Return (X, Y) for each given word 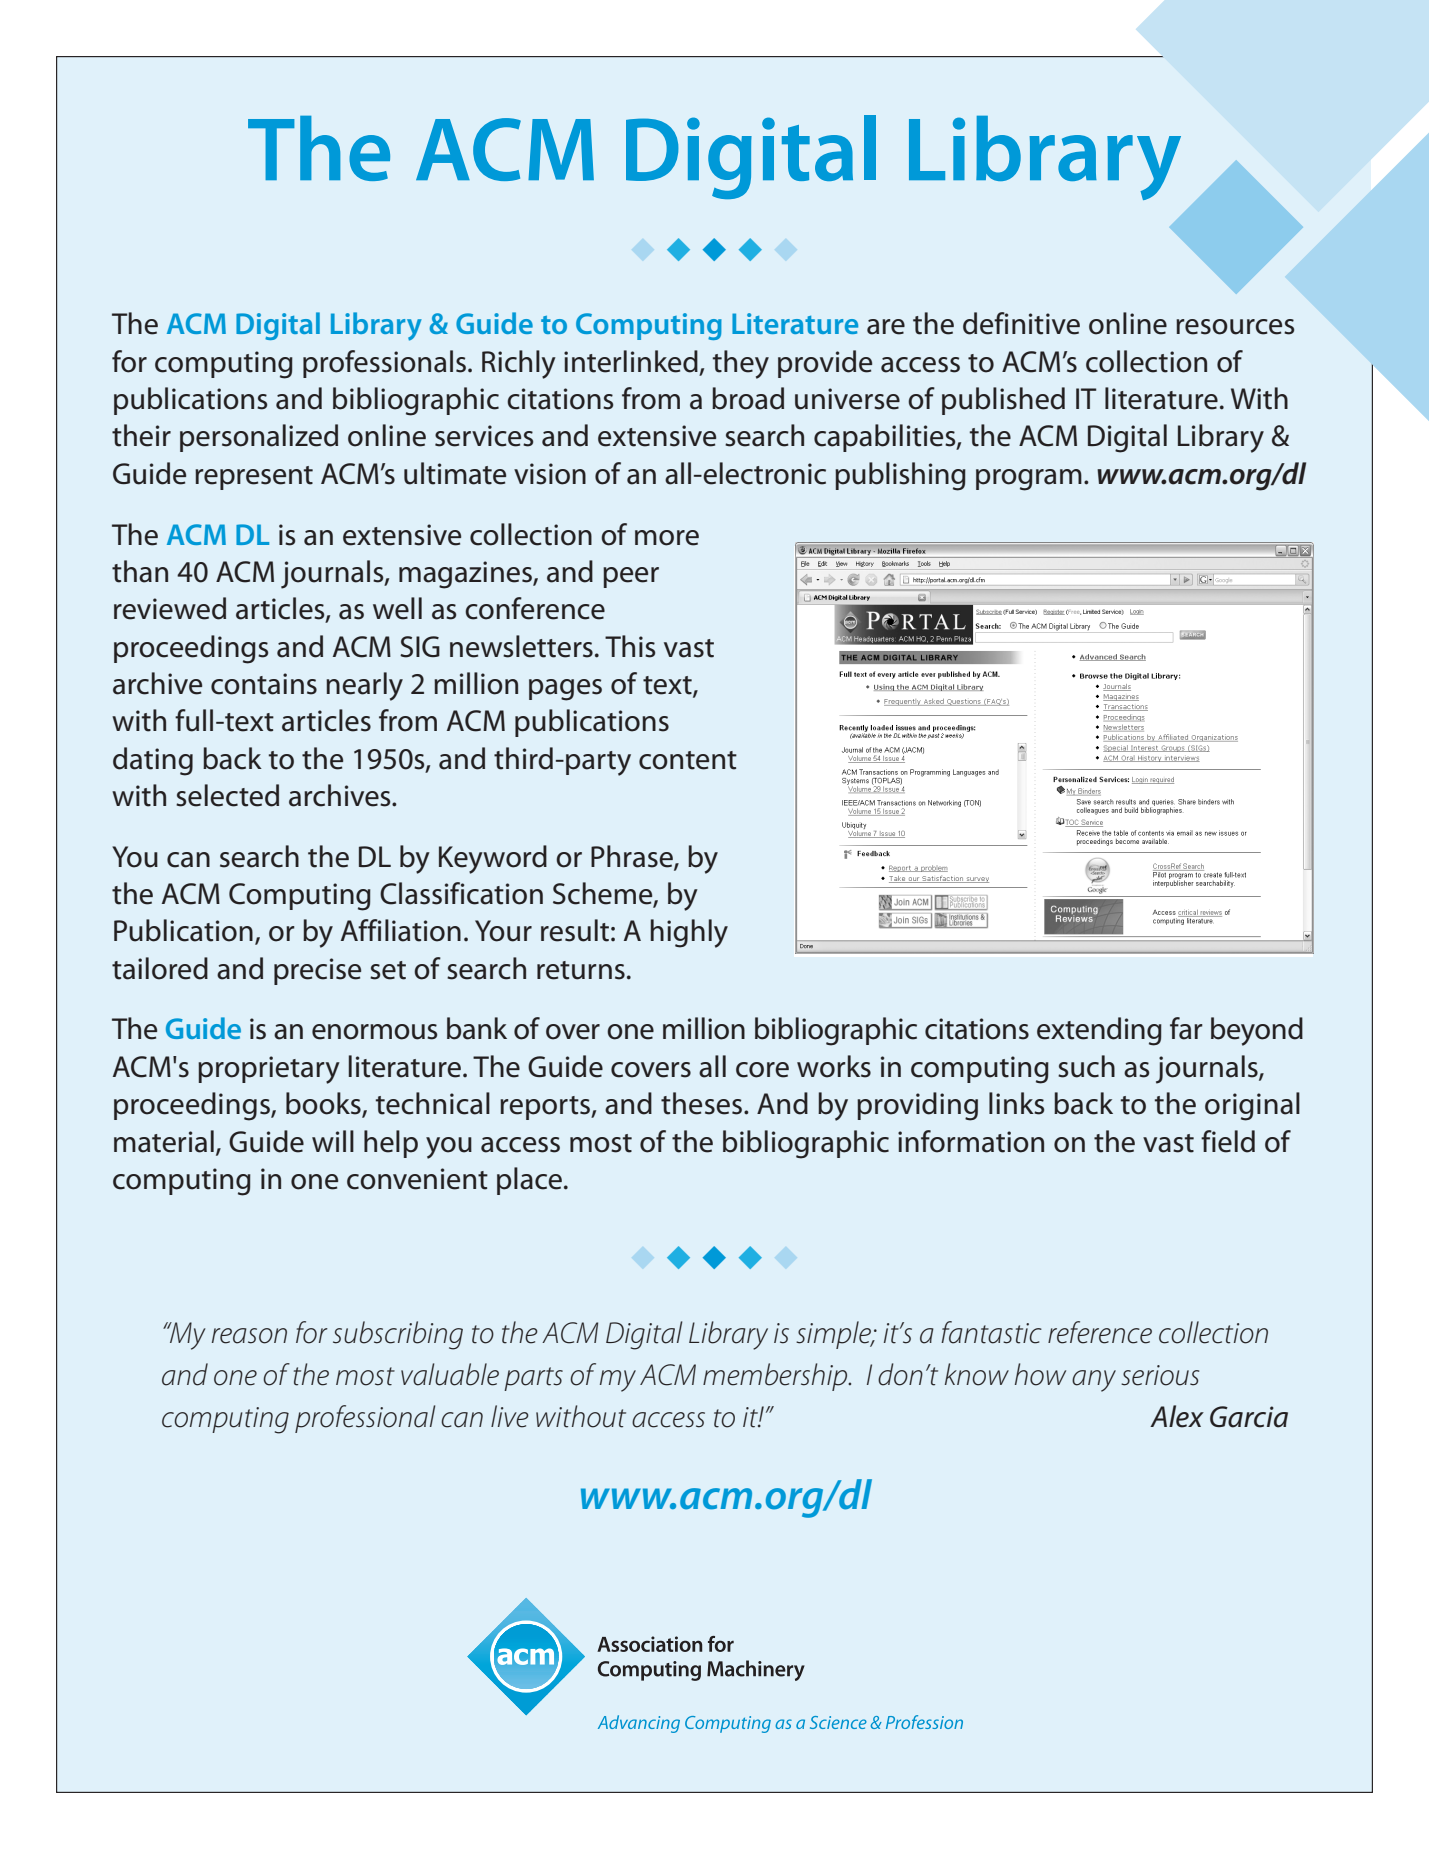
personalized (259, 438)
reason (249, 1336)
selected (227, 795)
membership (776, 1377)
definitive (1021, 323)
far (1186, 1028)
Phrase (633, 857)
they (741, 364)
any (1094, 1381)
